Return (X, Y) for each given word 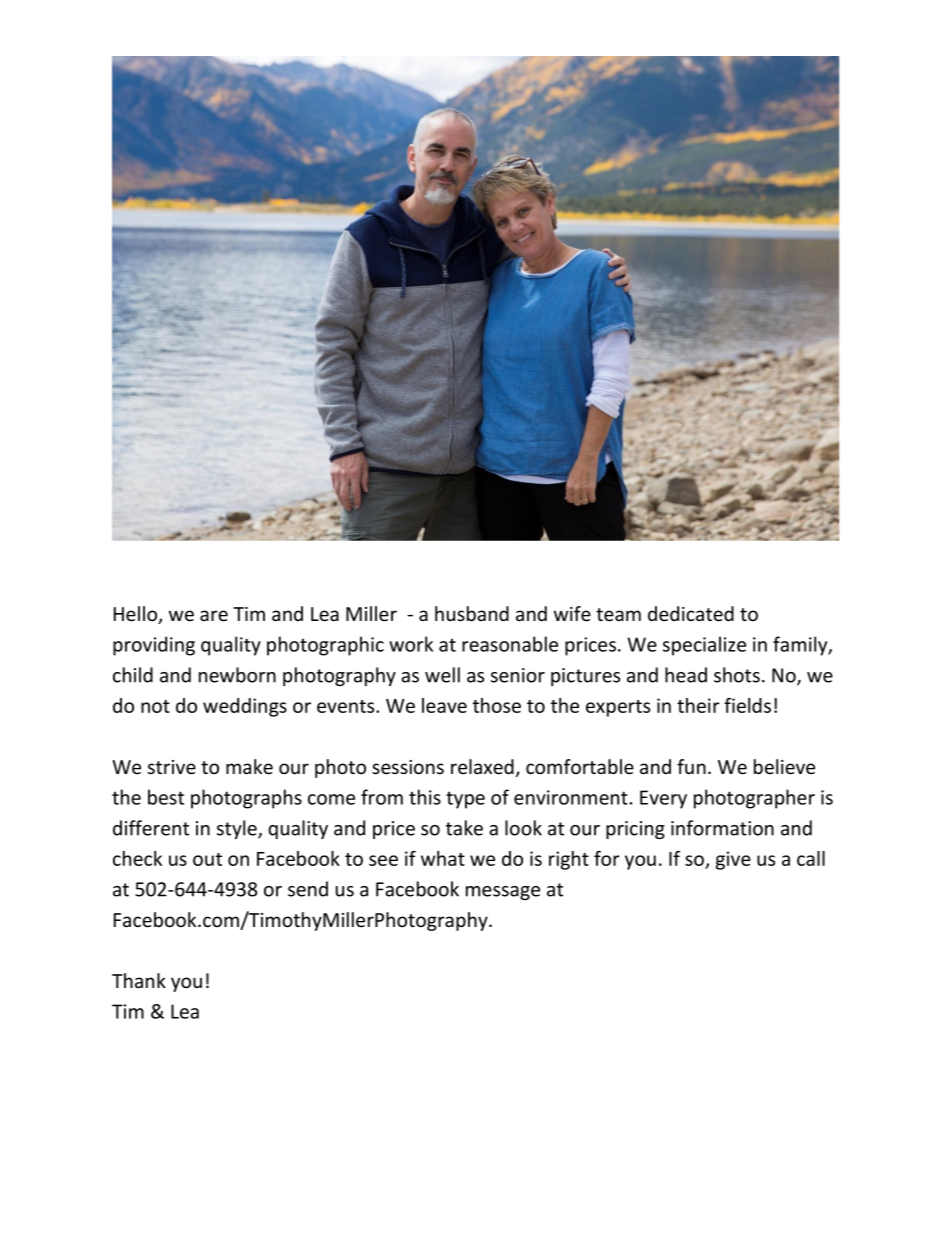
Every (663, 799)
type (465, 800)
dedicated (691, 614)
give (733, 860)
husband (472, 614)
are (214, 616)
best (166, 797)
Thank (139, 980)
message (503, 893)
